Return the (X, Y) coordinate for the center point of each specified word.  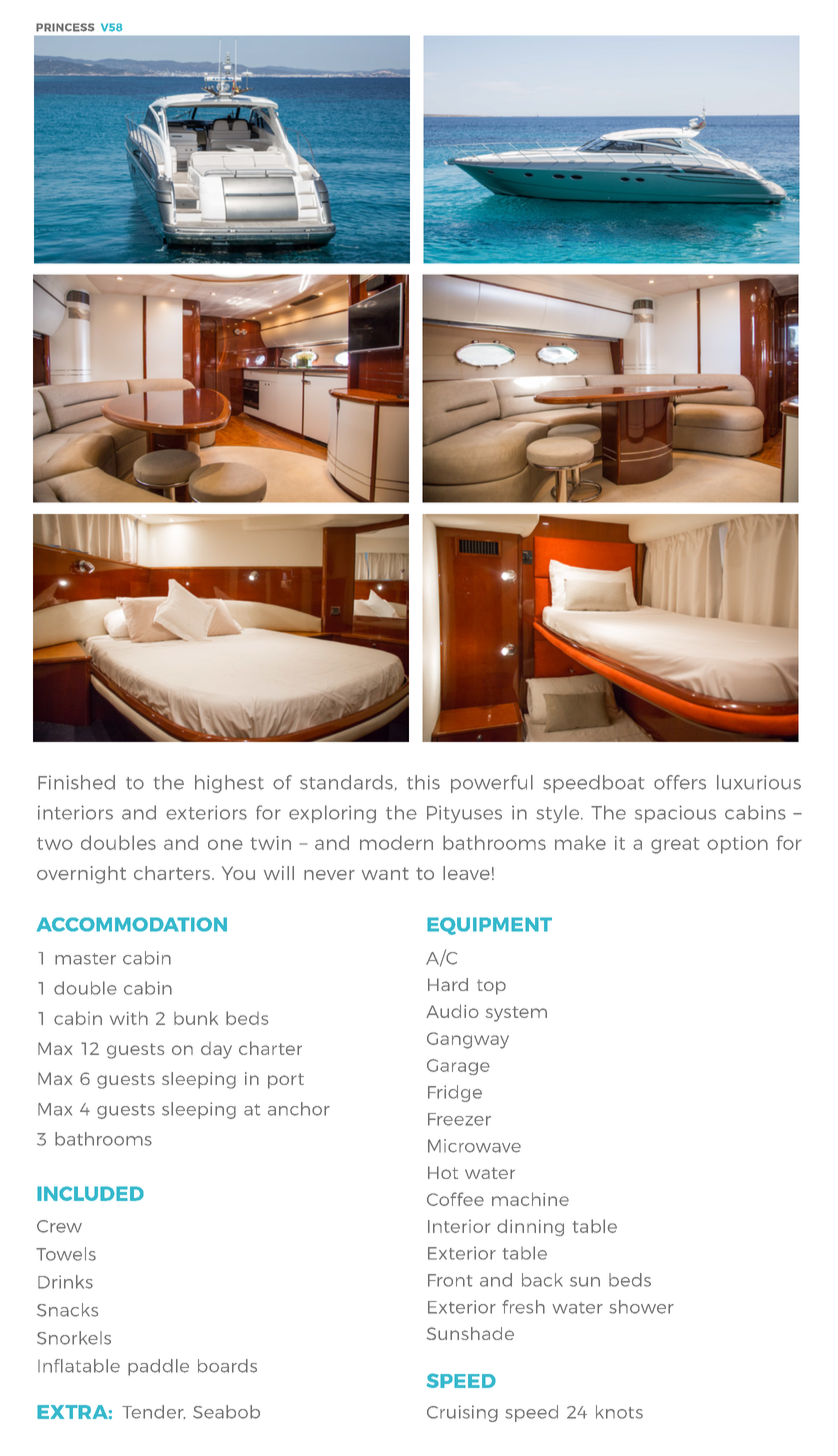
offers (680, 782)
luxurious (759, 782)
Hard (448, 984)
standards (346, 782)
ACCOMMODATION (132, 924)
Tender (154, 1412)
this (423, 782)
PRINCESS (65, 27)
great (675, 845)
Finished (76, 782)
